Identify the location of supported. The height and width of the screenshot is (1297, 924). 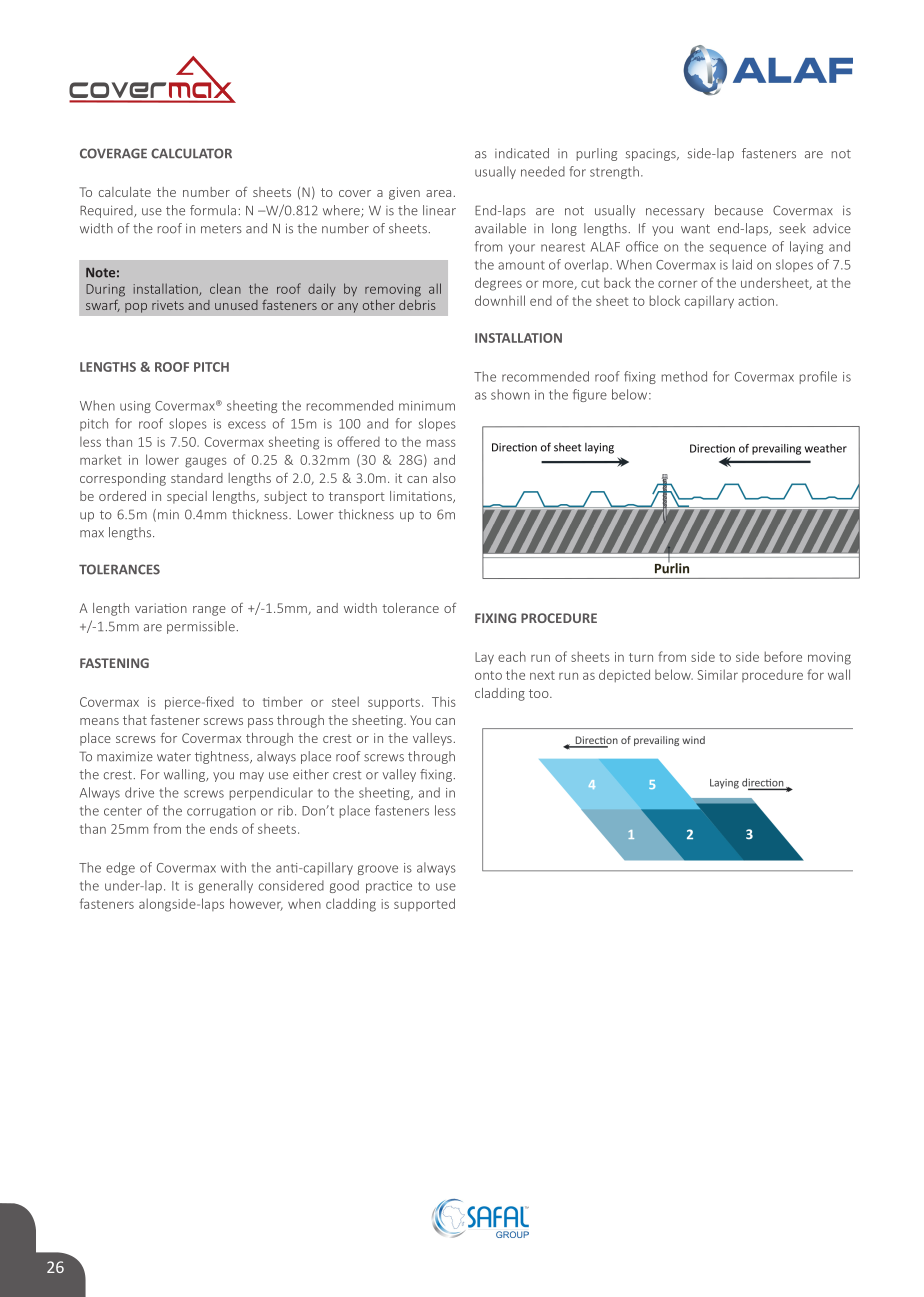
(424, 904).
